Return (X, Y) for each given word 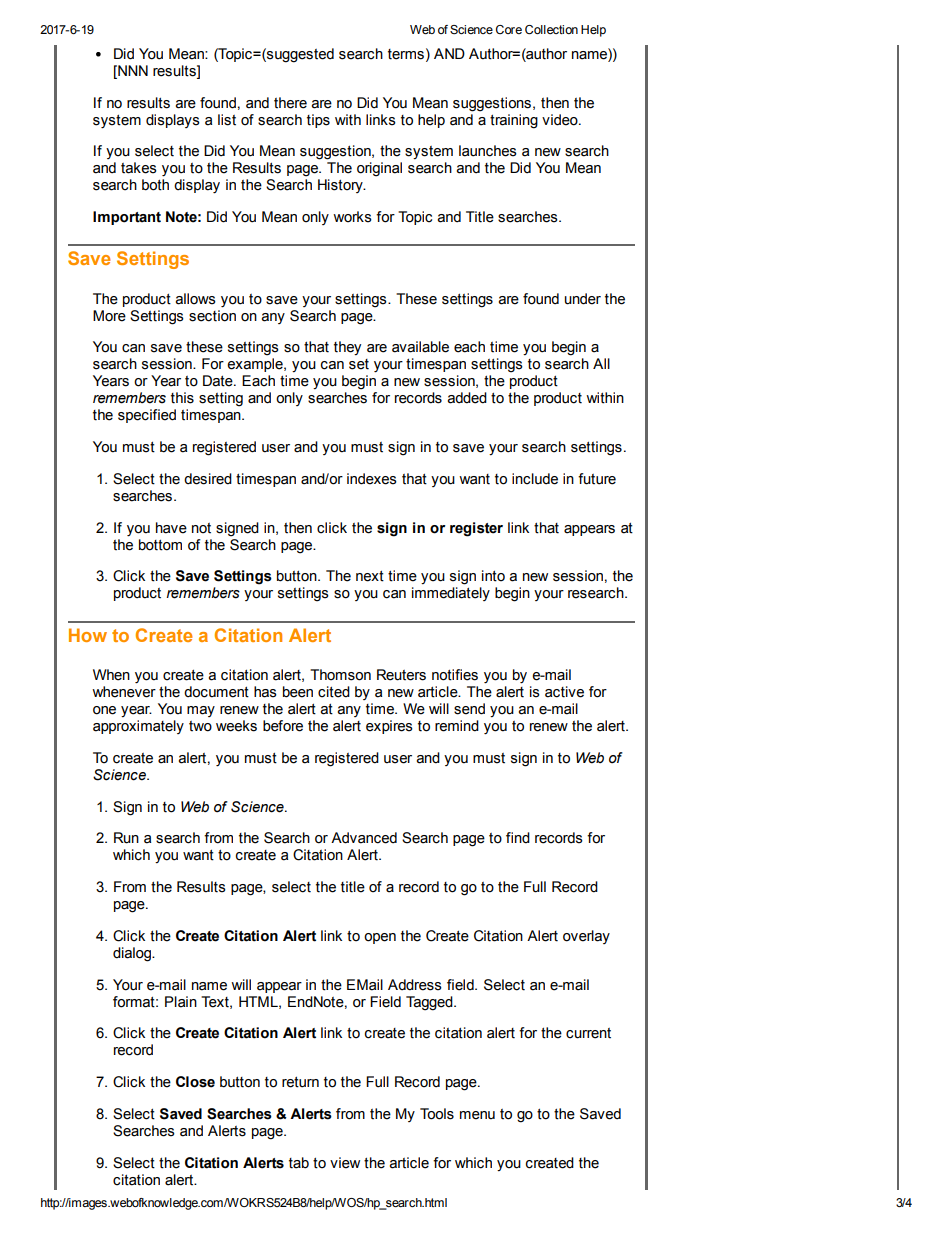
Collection (551, 30)
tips (318, 121)
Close (195, 1082)
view (345, 1163)
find (518, 838)
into (493, 576)
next (370, 576)
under (583, 299)
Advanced (364, 838)
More (109, 316)
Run (126, 838)
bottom (160, 545)
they (347, 348)
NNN (132, 70)
